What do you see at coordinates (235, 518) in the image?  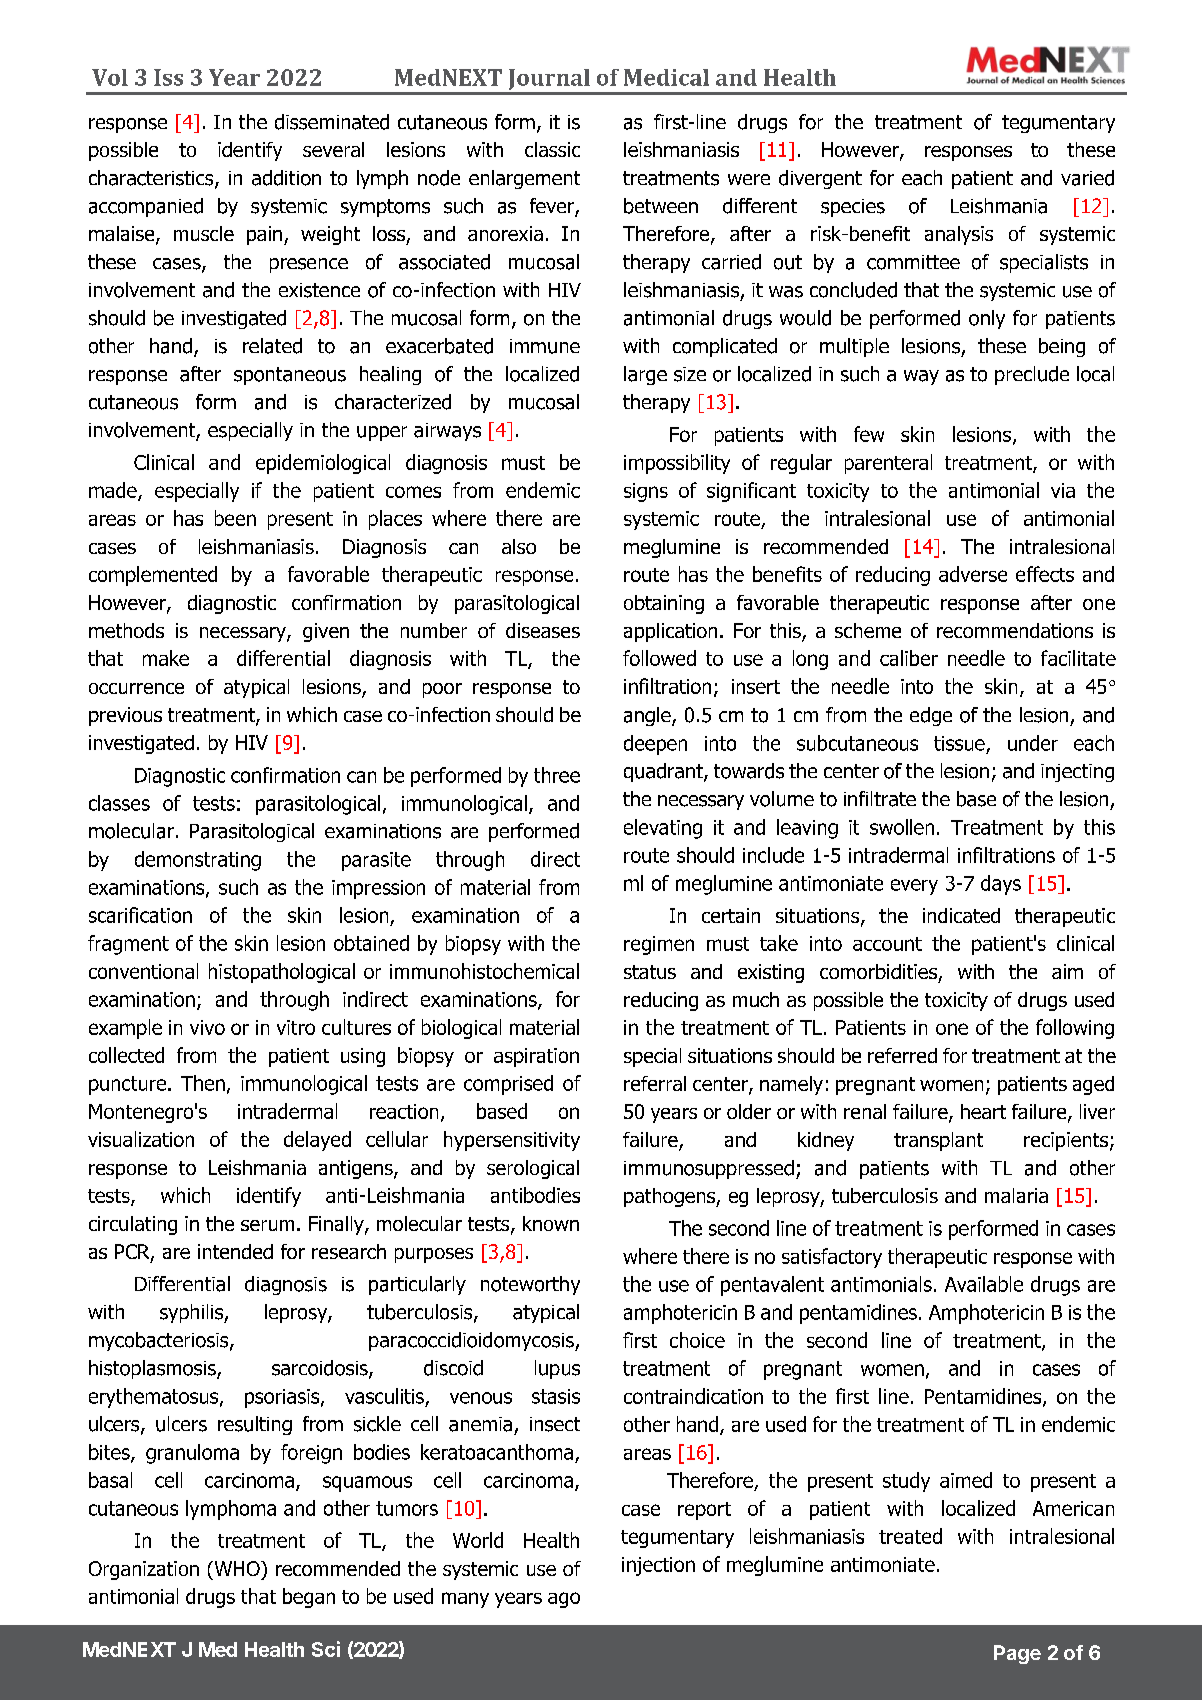 I see `been` at bounding box center [235, 518].
